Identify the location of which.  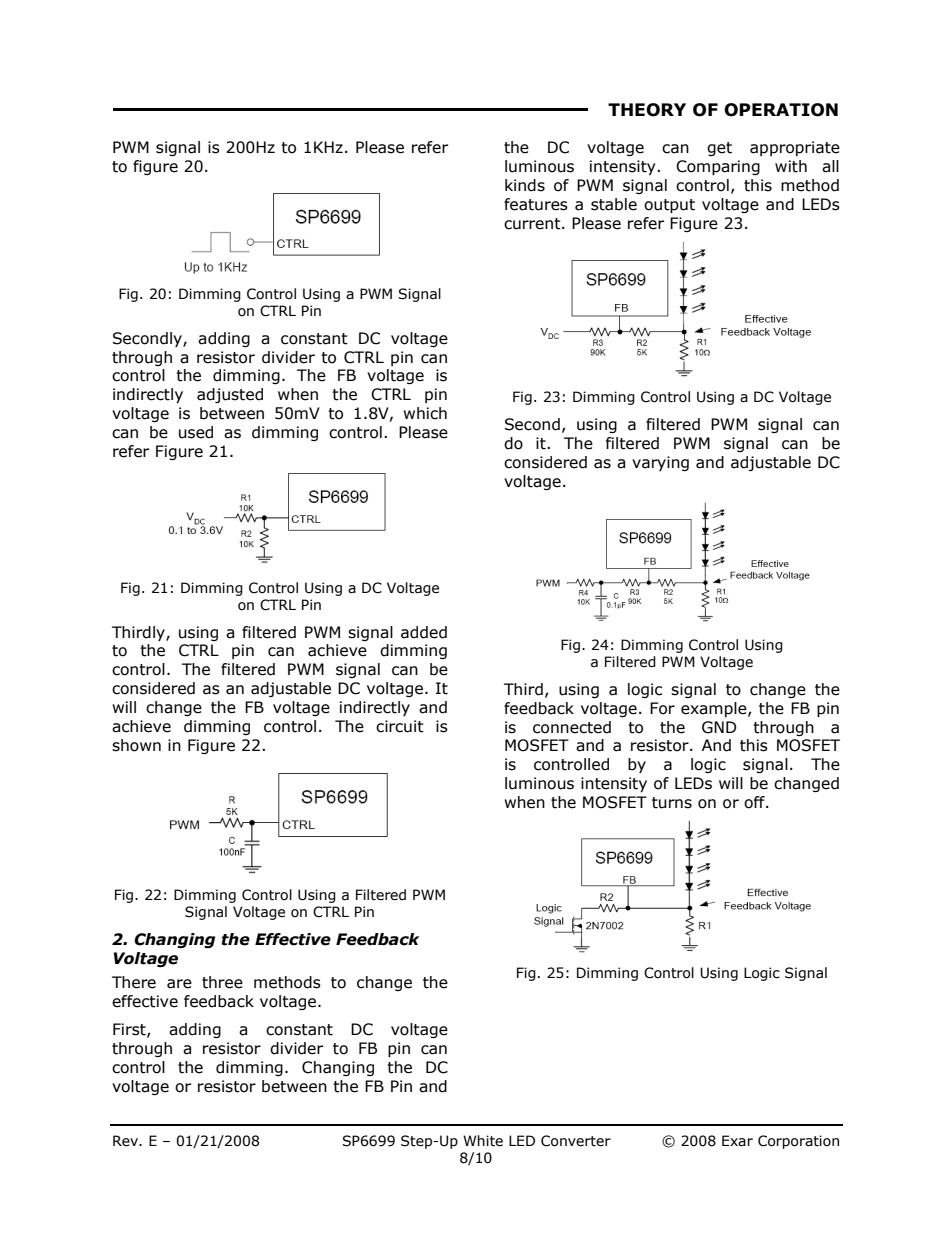
(425, 413).
